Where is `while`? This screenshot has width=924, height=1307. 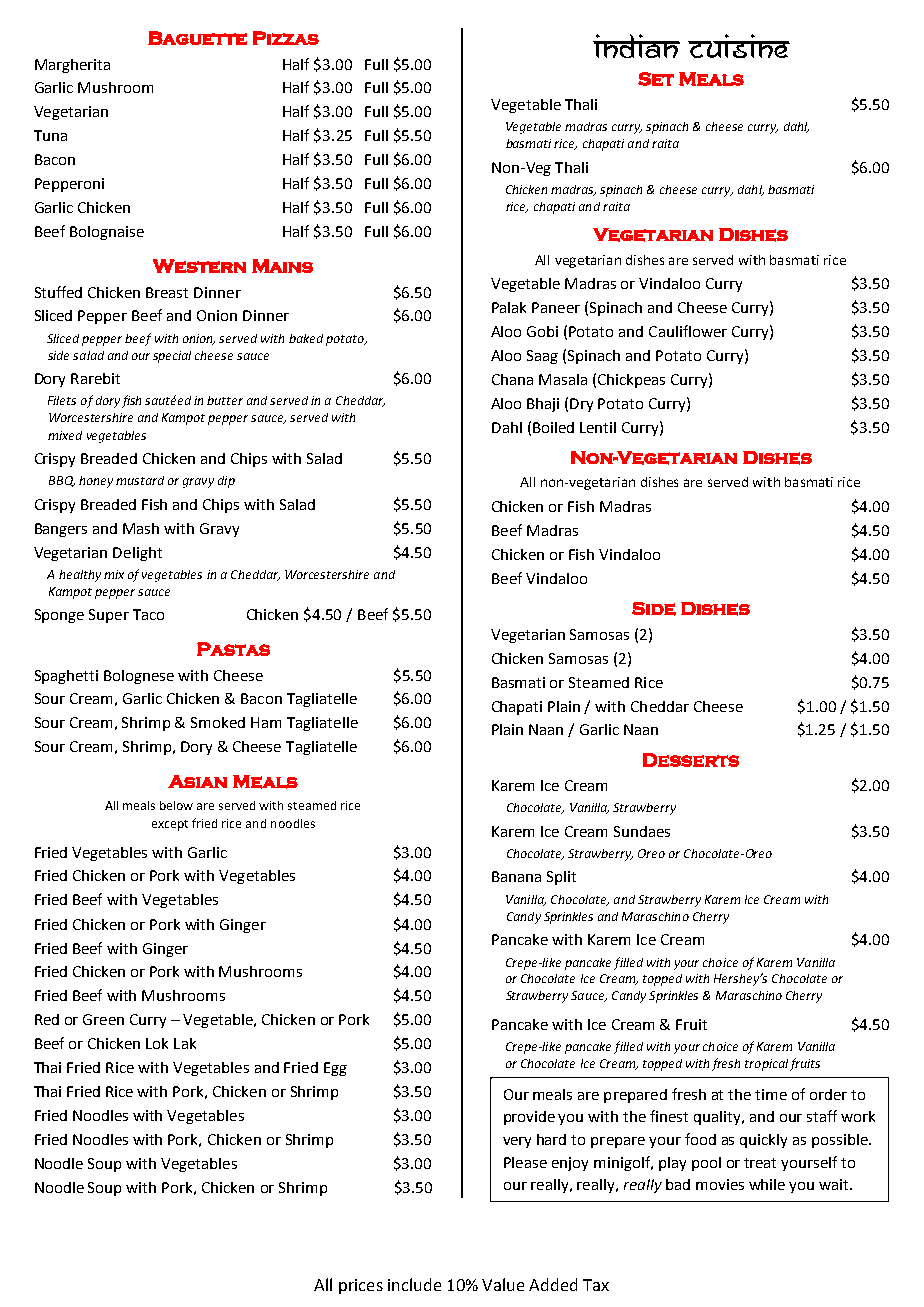 while is located at coordinates (767, 1184).
